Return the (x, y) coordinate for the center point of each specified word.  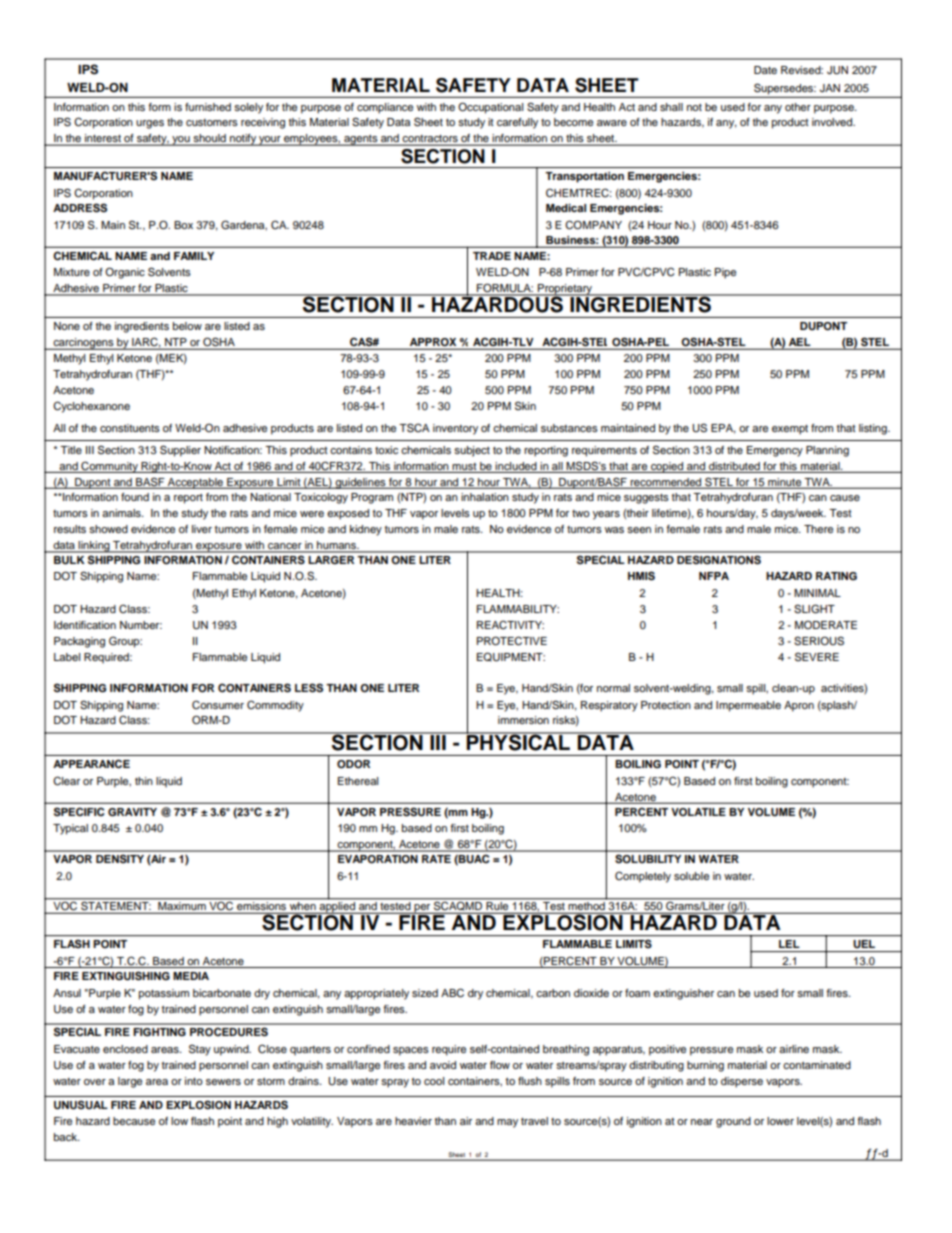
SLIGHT (814, 609)
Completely (643, 877)
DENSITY (120, 859)
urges (150, 124)
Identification (85, 625)
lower (780, 1121)
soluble (691, 876)
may (507, 1123)
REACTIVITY (510, 625)
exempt (790, 430)
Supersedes (785, 89)
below (187, 326)
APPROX (433, 342)
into (194, 1081)
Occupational (490, 108)
